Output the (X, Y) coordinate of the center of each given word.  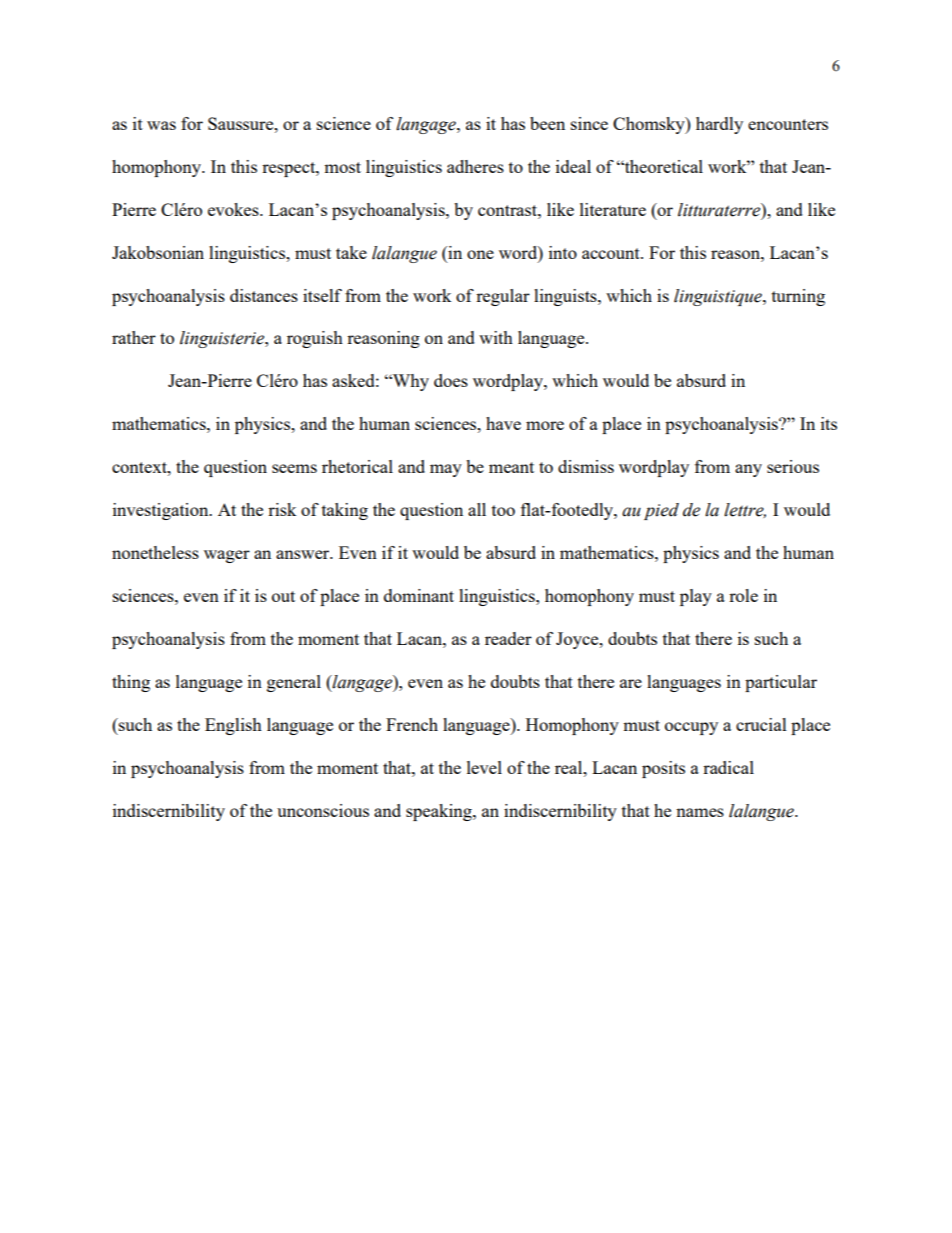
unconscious (323, 810)
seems (294, 468)
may (446, 470)
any (748, 470)
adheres (475, 166)
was (161, 125)
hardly (719, 125)
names (700, 812)
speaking (440, 812)
